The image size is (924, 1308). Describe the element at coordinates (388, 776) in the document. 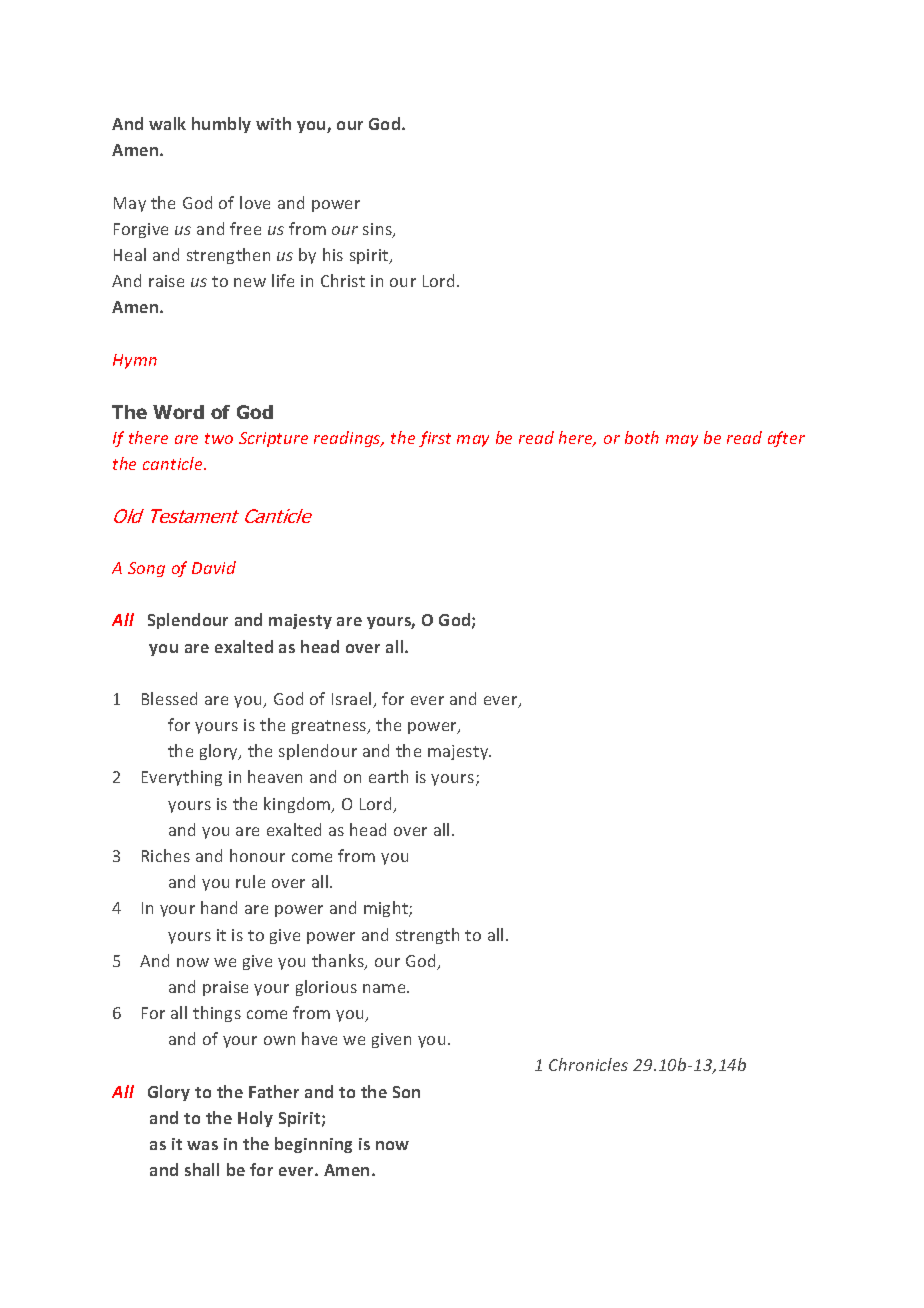

I see `earth` at that location.
